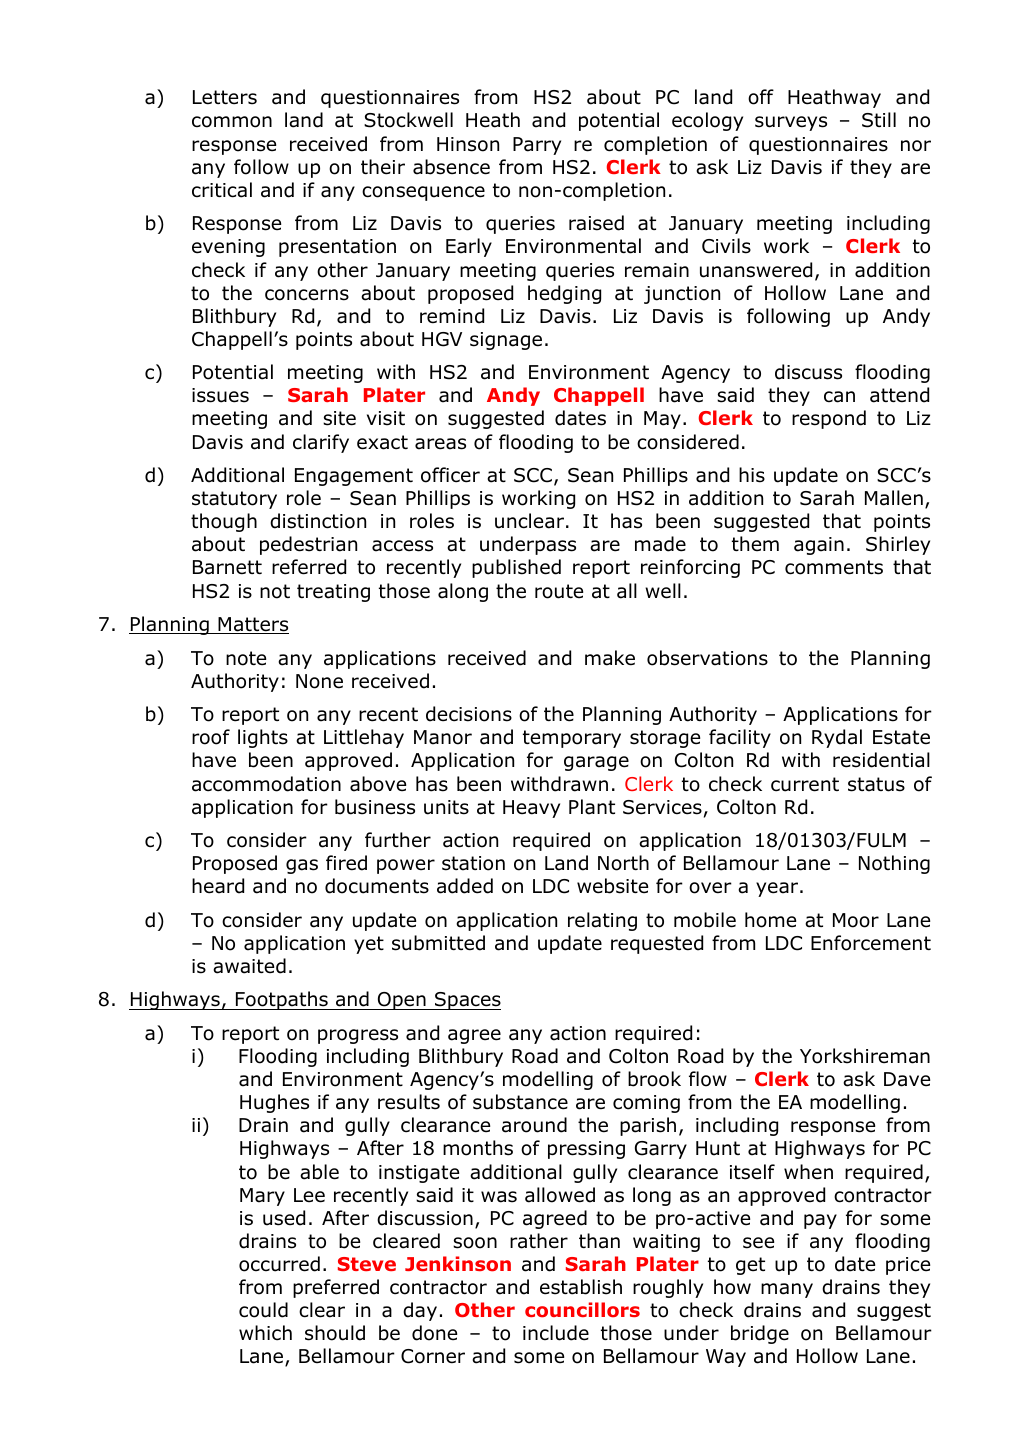  I want to click on signage, so click(506, 341).
